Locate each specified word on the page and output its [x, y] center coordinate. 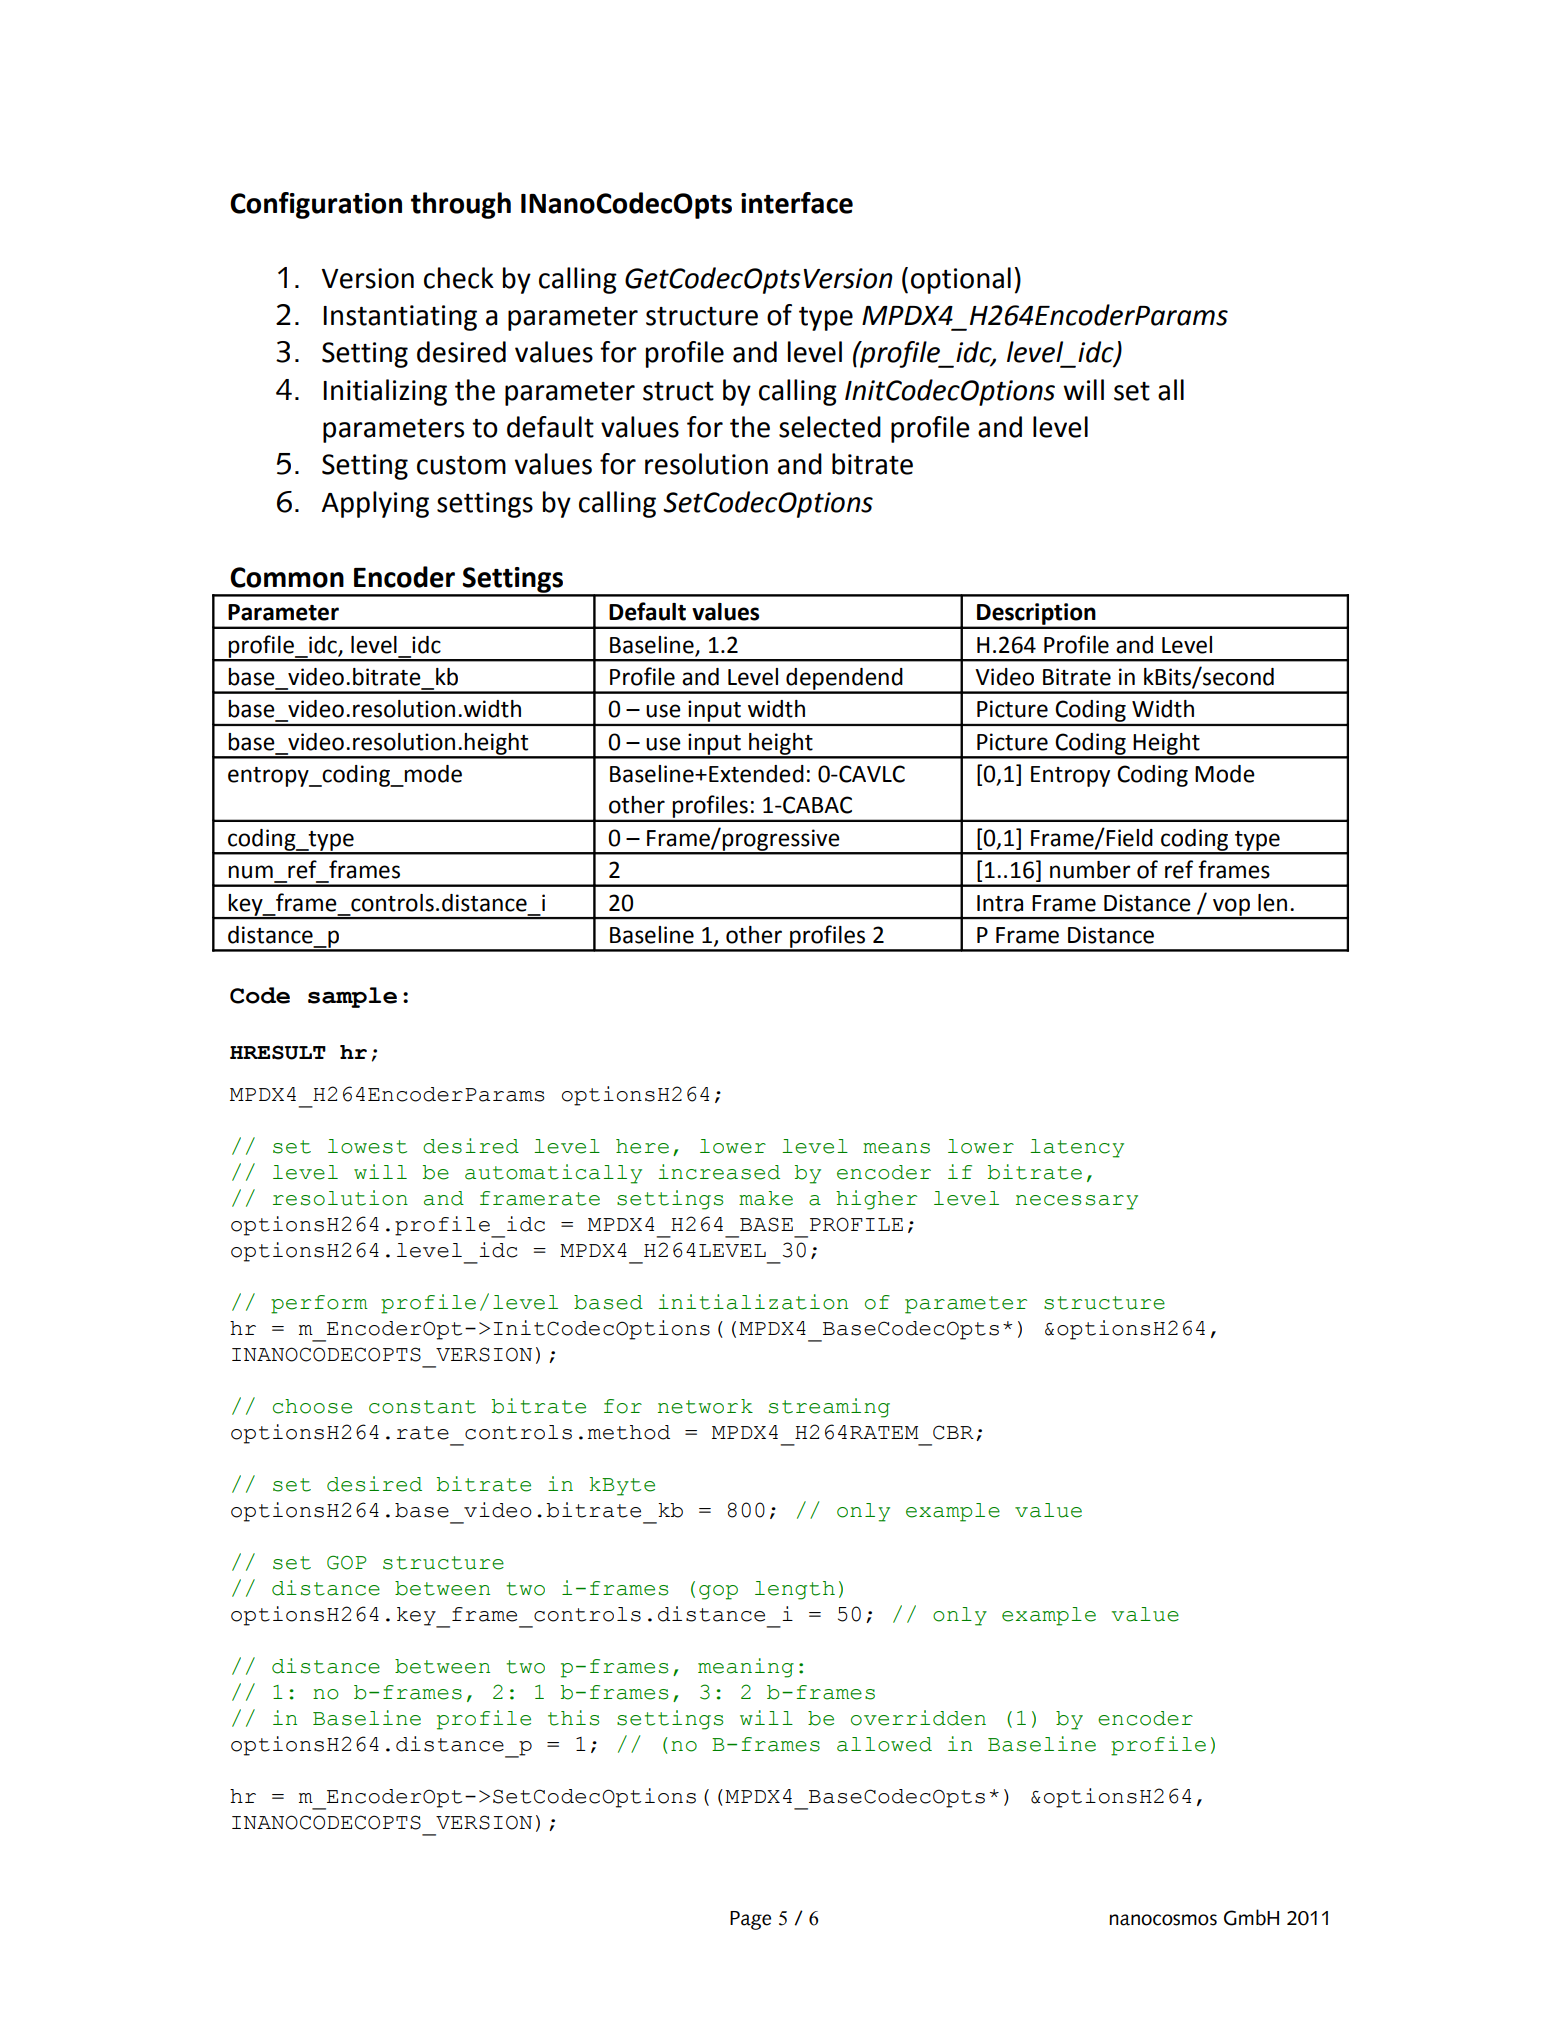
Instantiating [400, 318]
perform [319, 1304]
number [1090, 870]
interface [797, 203]
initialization [753, 1302]
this [573, 1718]
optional [961, 280]
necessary [1077, 1202]
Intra [1000, 903]
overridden [918, 1718]
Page [750, 1920]
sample [352, 997]
